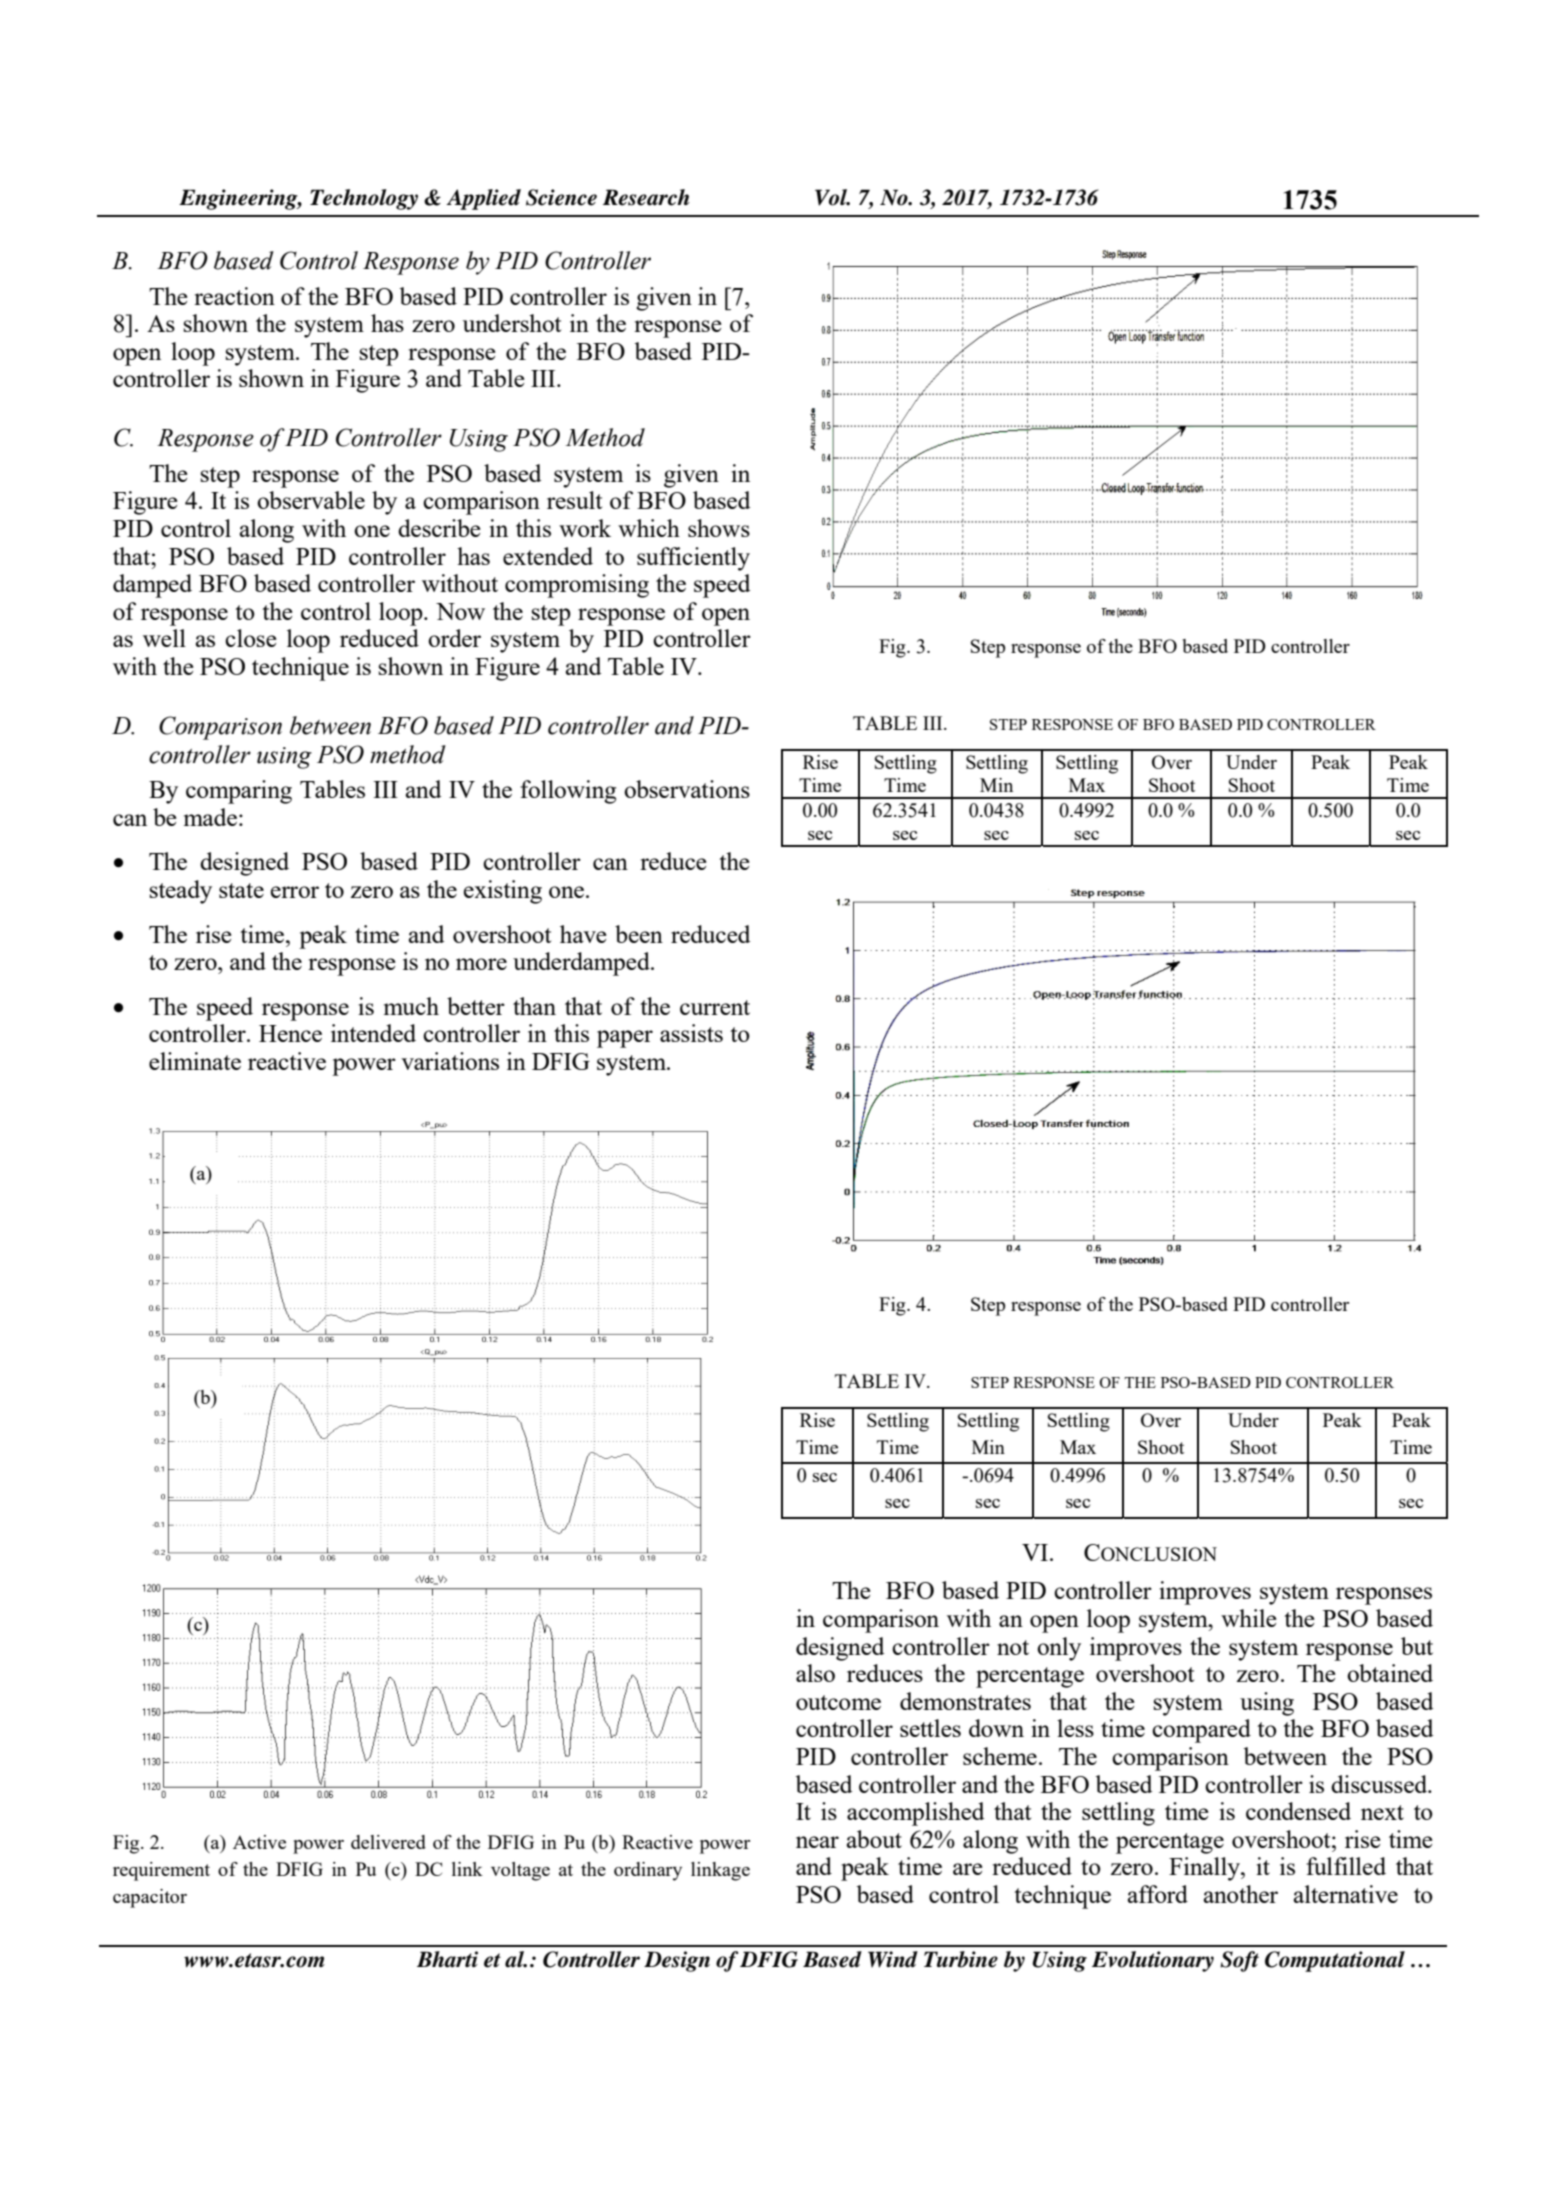 The height and width of the document is (2186, 1546). I want to click on near, so click(817, 1842).
